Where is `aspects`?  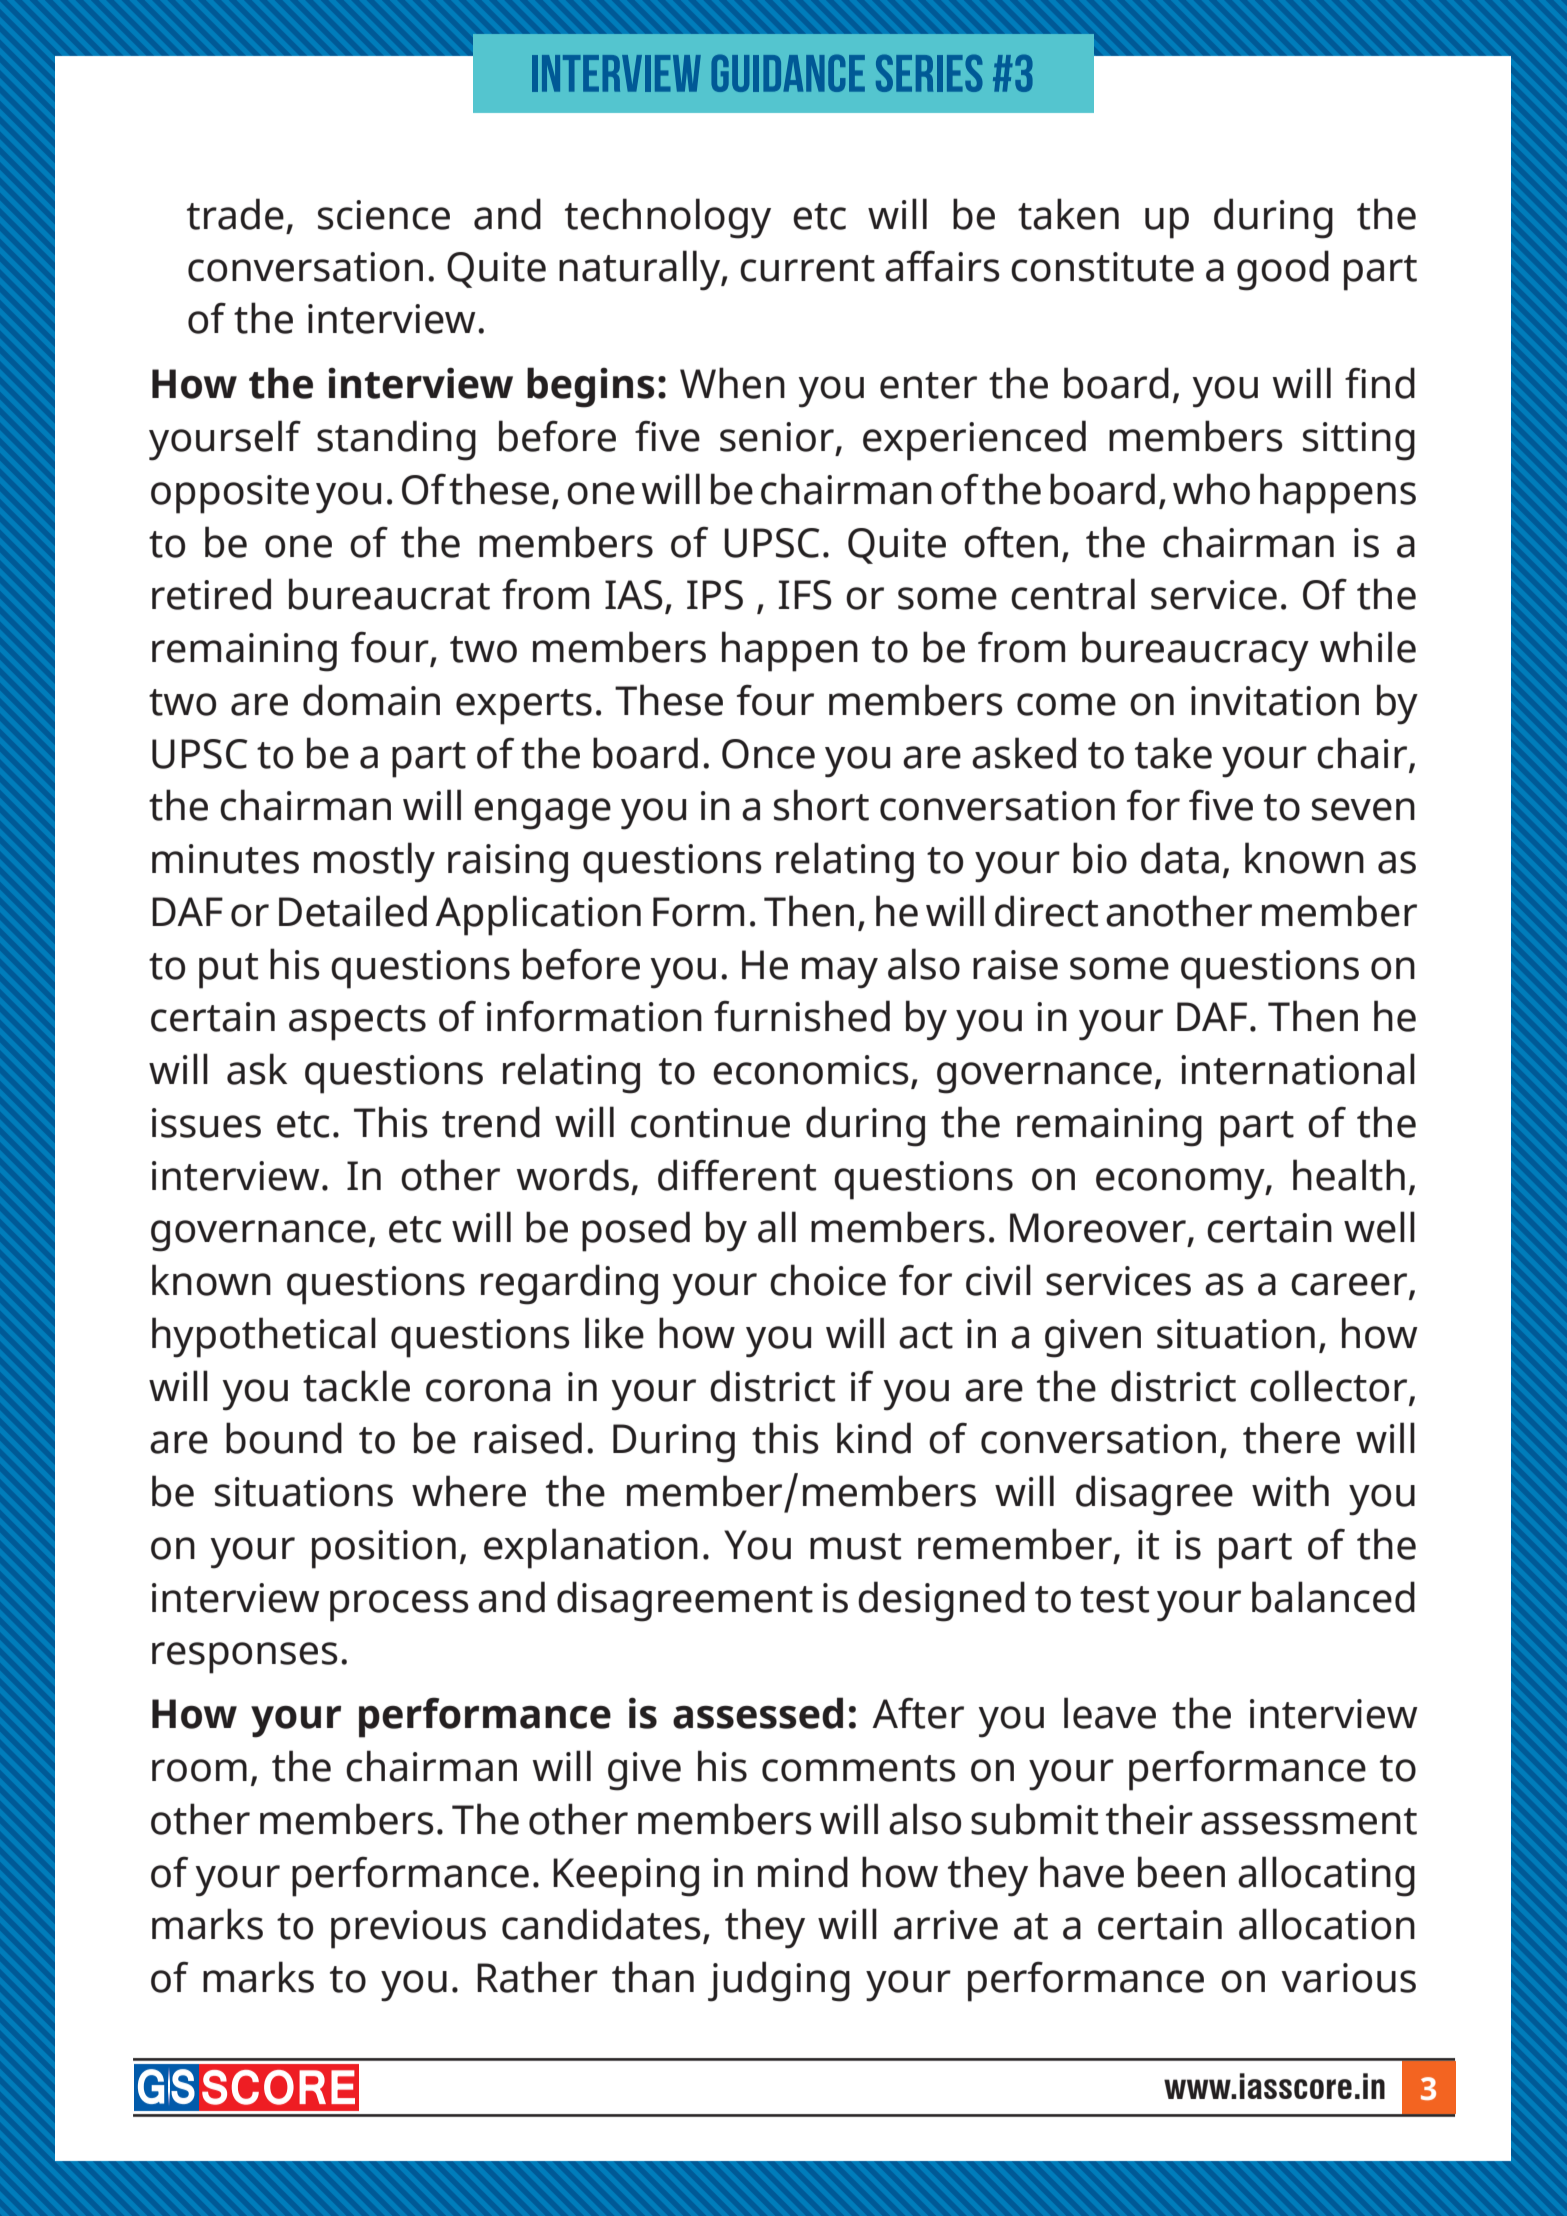 aspects is located at coordinates (357, 1023).
